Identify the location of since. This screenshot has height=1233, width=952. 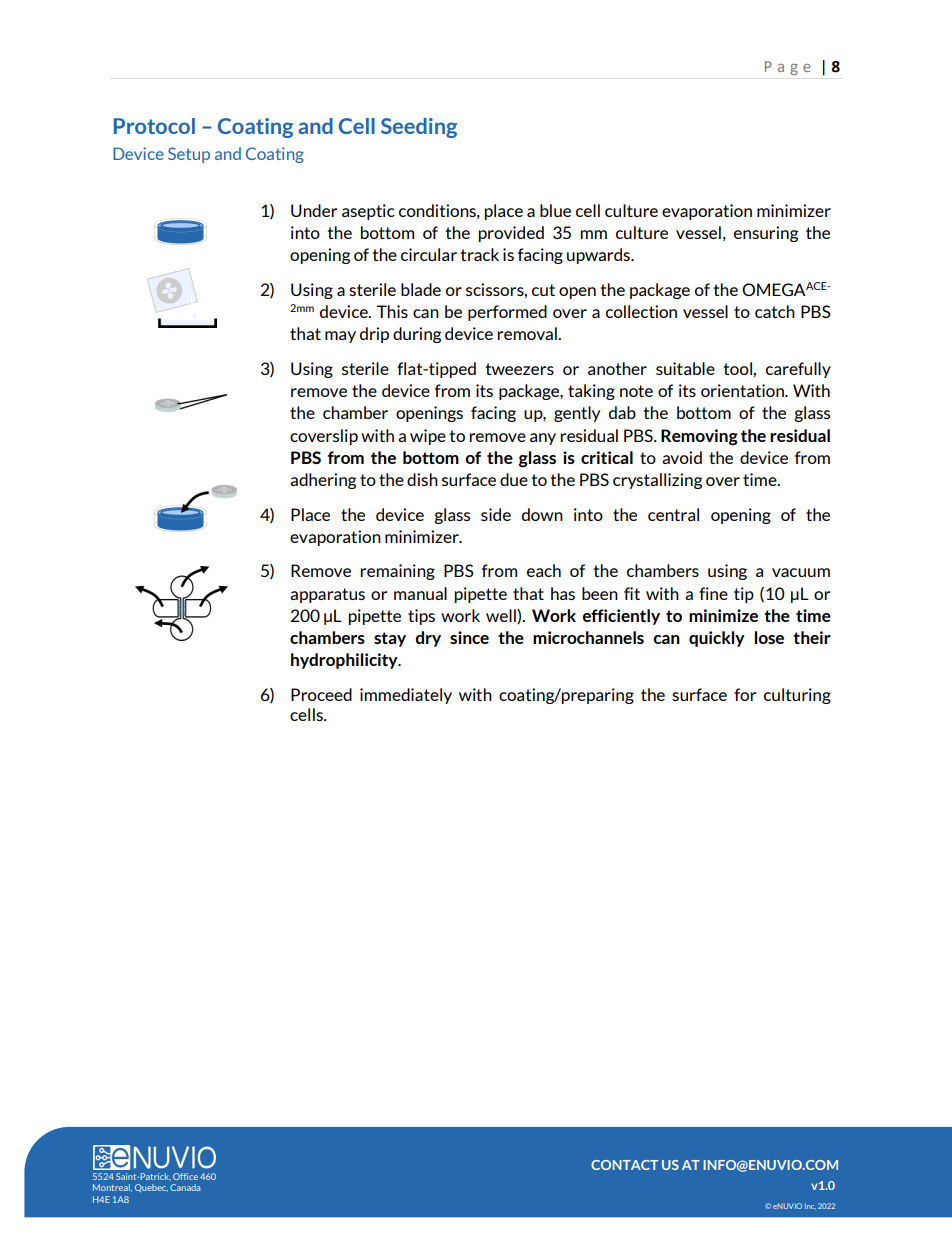
(469, 637).
